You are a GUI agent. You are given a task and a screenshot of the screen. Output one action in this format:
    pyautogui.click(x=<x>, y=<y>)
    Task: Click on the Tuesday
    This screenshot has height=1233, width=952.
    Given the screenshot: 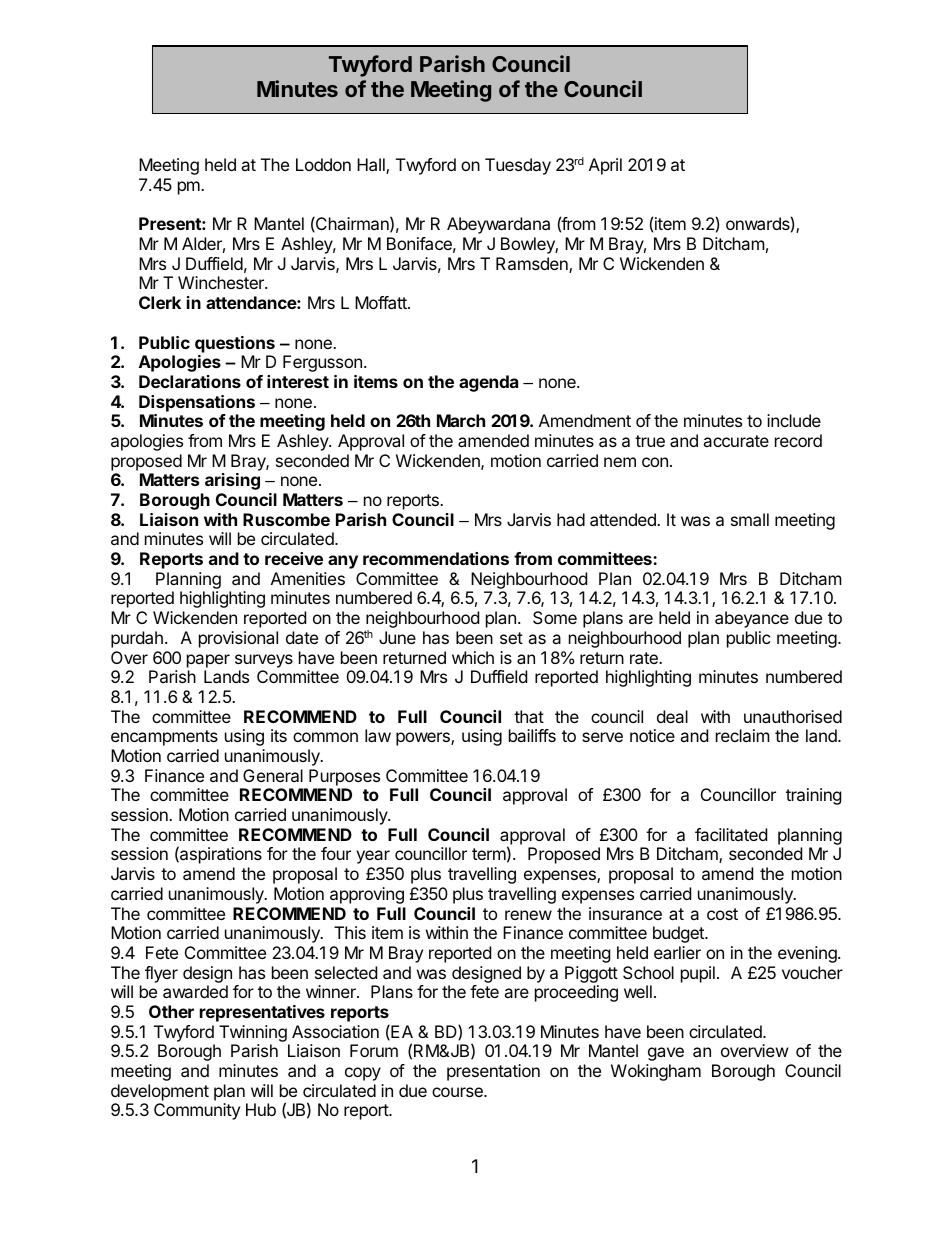 What is the action you would take?
    pyautogui.click(x=518, y=166)
